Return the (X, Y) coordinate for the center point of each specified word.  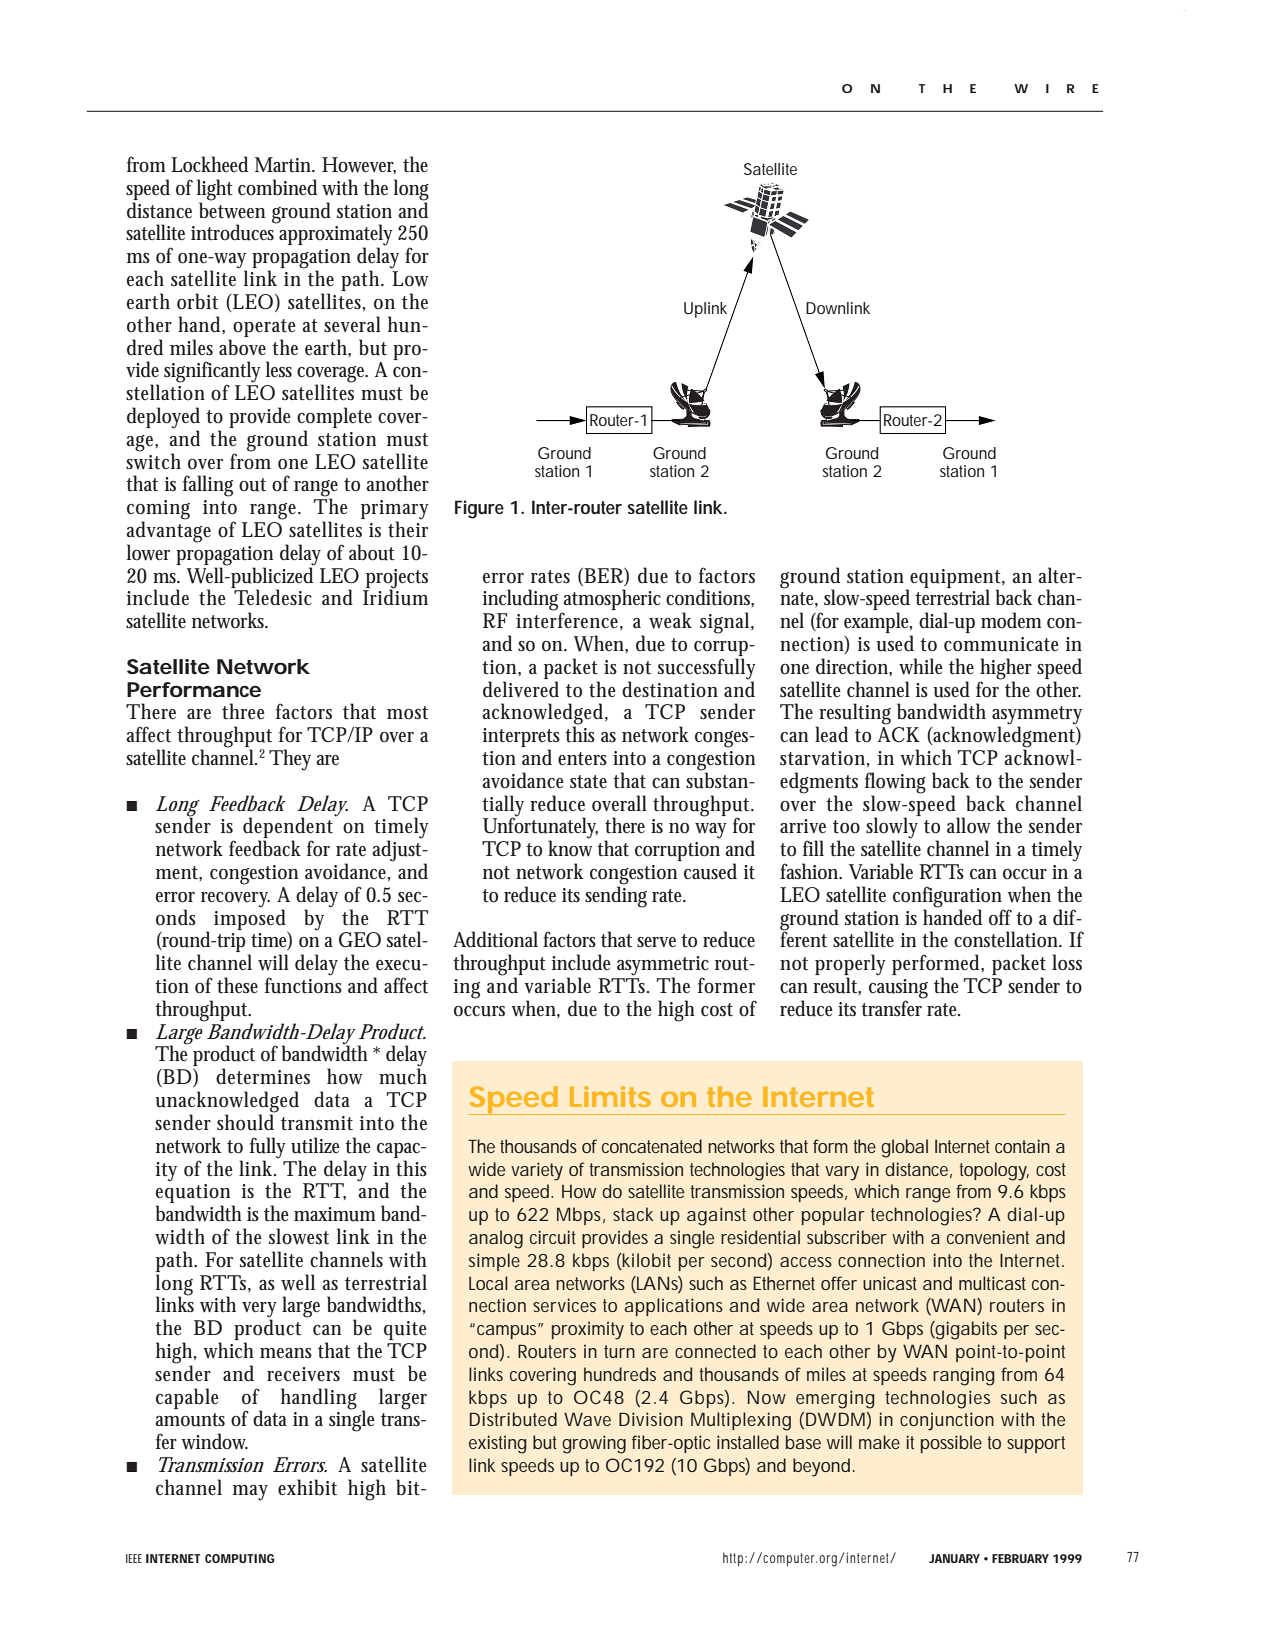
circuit (553, 1237)
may (250, 1493)
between (232, 209)
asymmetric (663, 967)
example (878, 624)
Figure (479, 509)
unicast (890, 1283)
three (243, 711)
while (921, 666)
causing (898, 990)
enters (582, 759)
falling (208, 486)
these (237, 985)
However (359, 165)
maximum (335, 1214)
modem (1011, 620)
